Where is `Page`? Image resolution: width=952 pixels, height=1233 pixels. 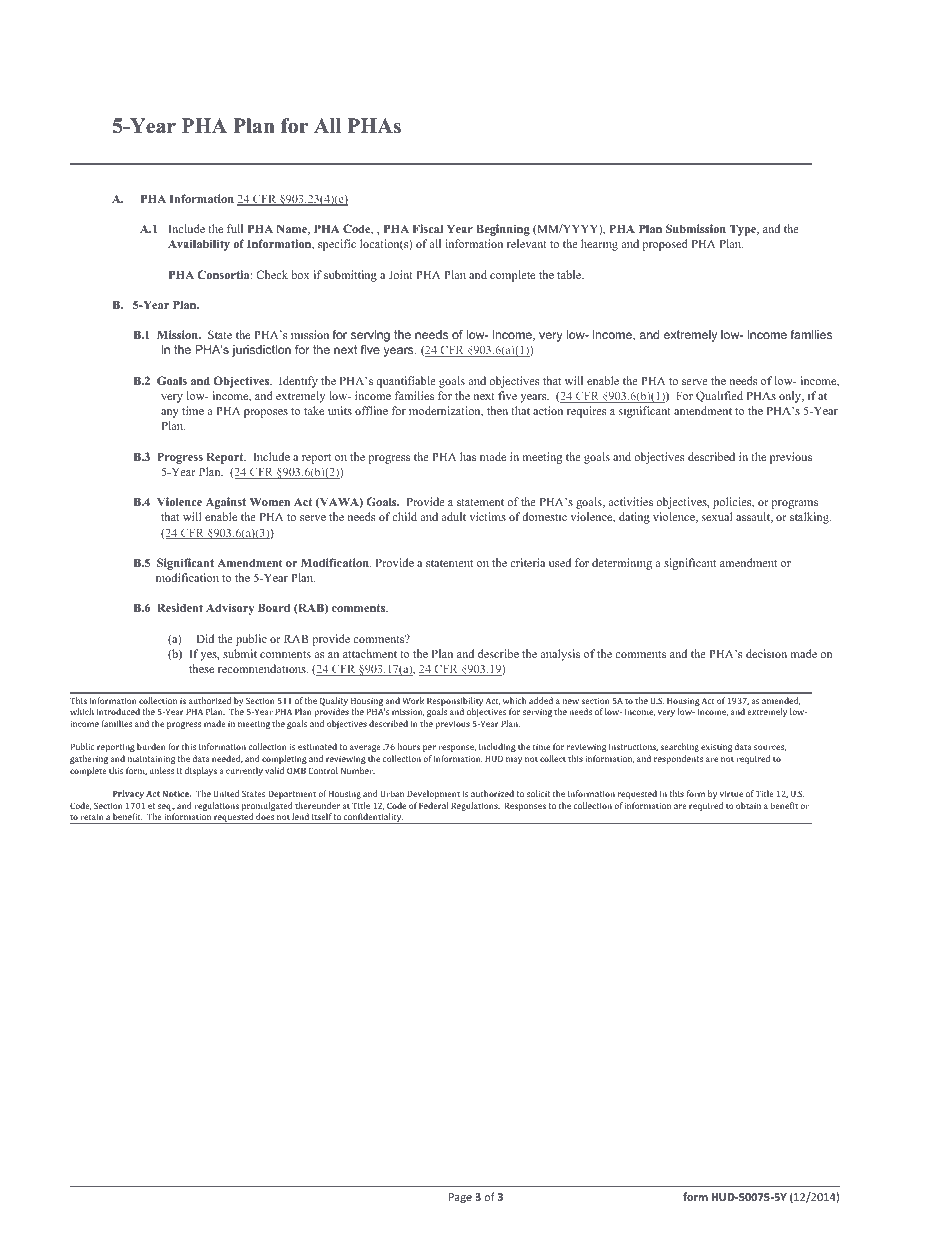
Page is located at coordinates (460, 1198).
